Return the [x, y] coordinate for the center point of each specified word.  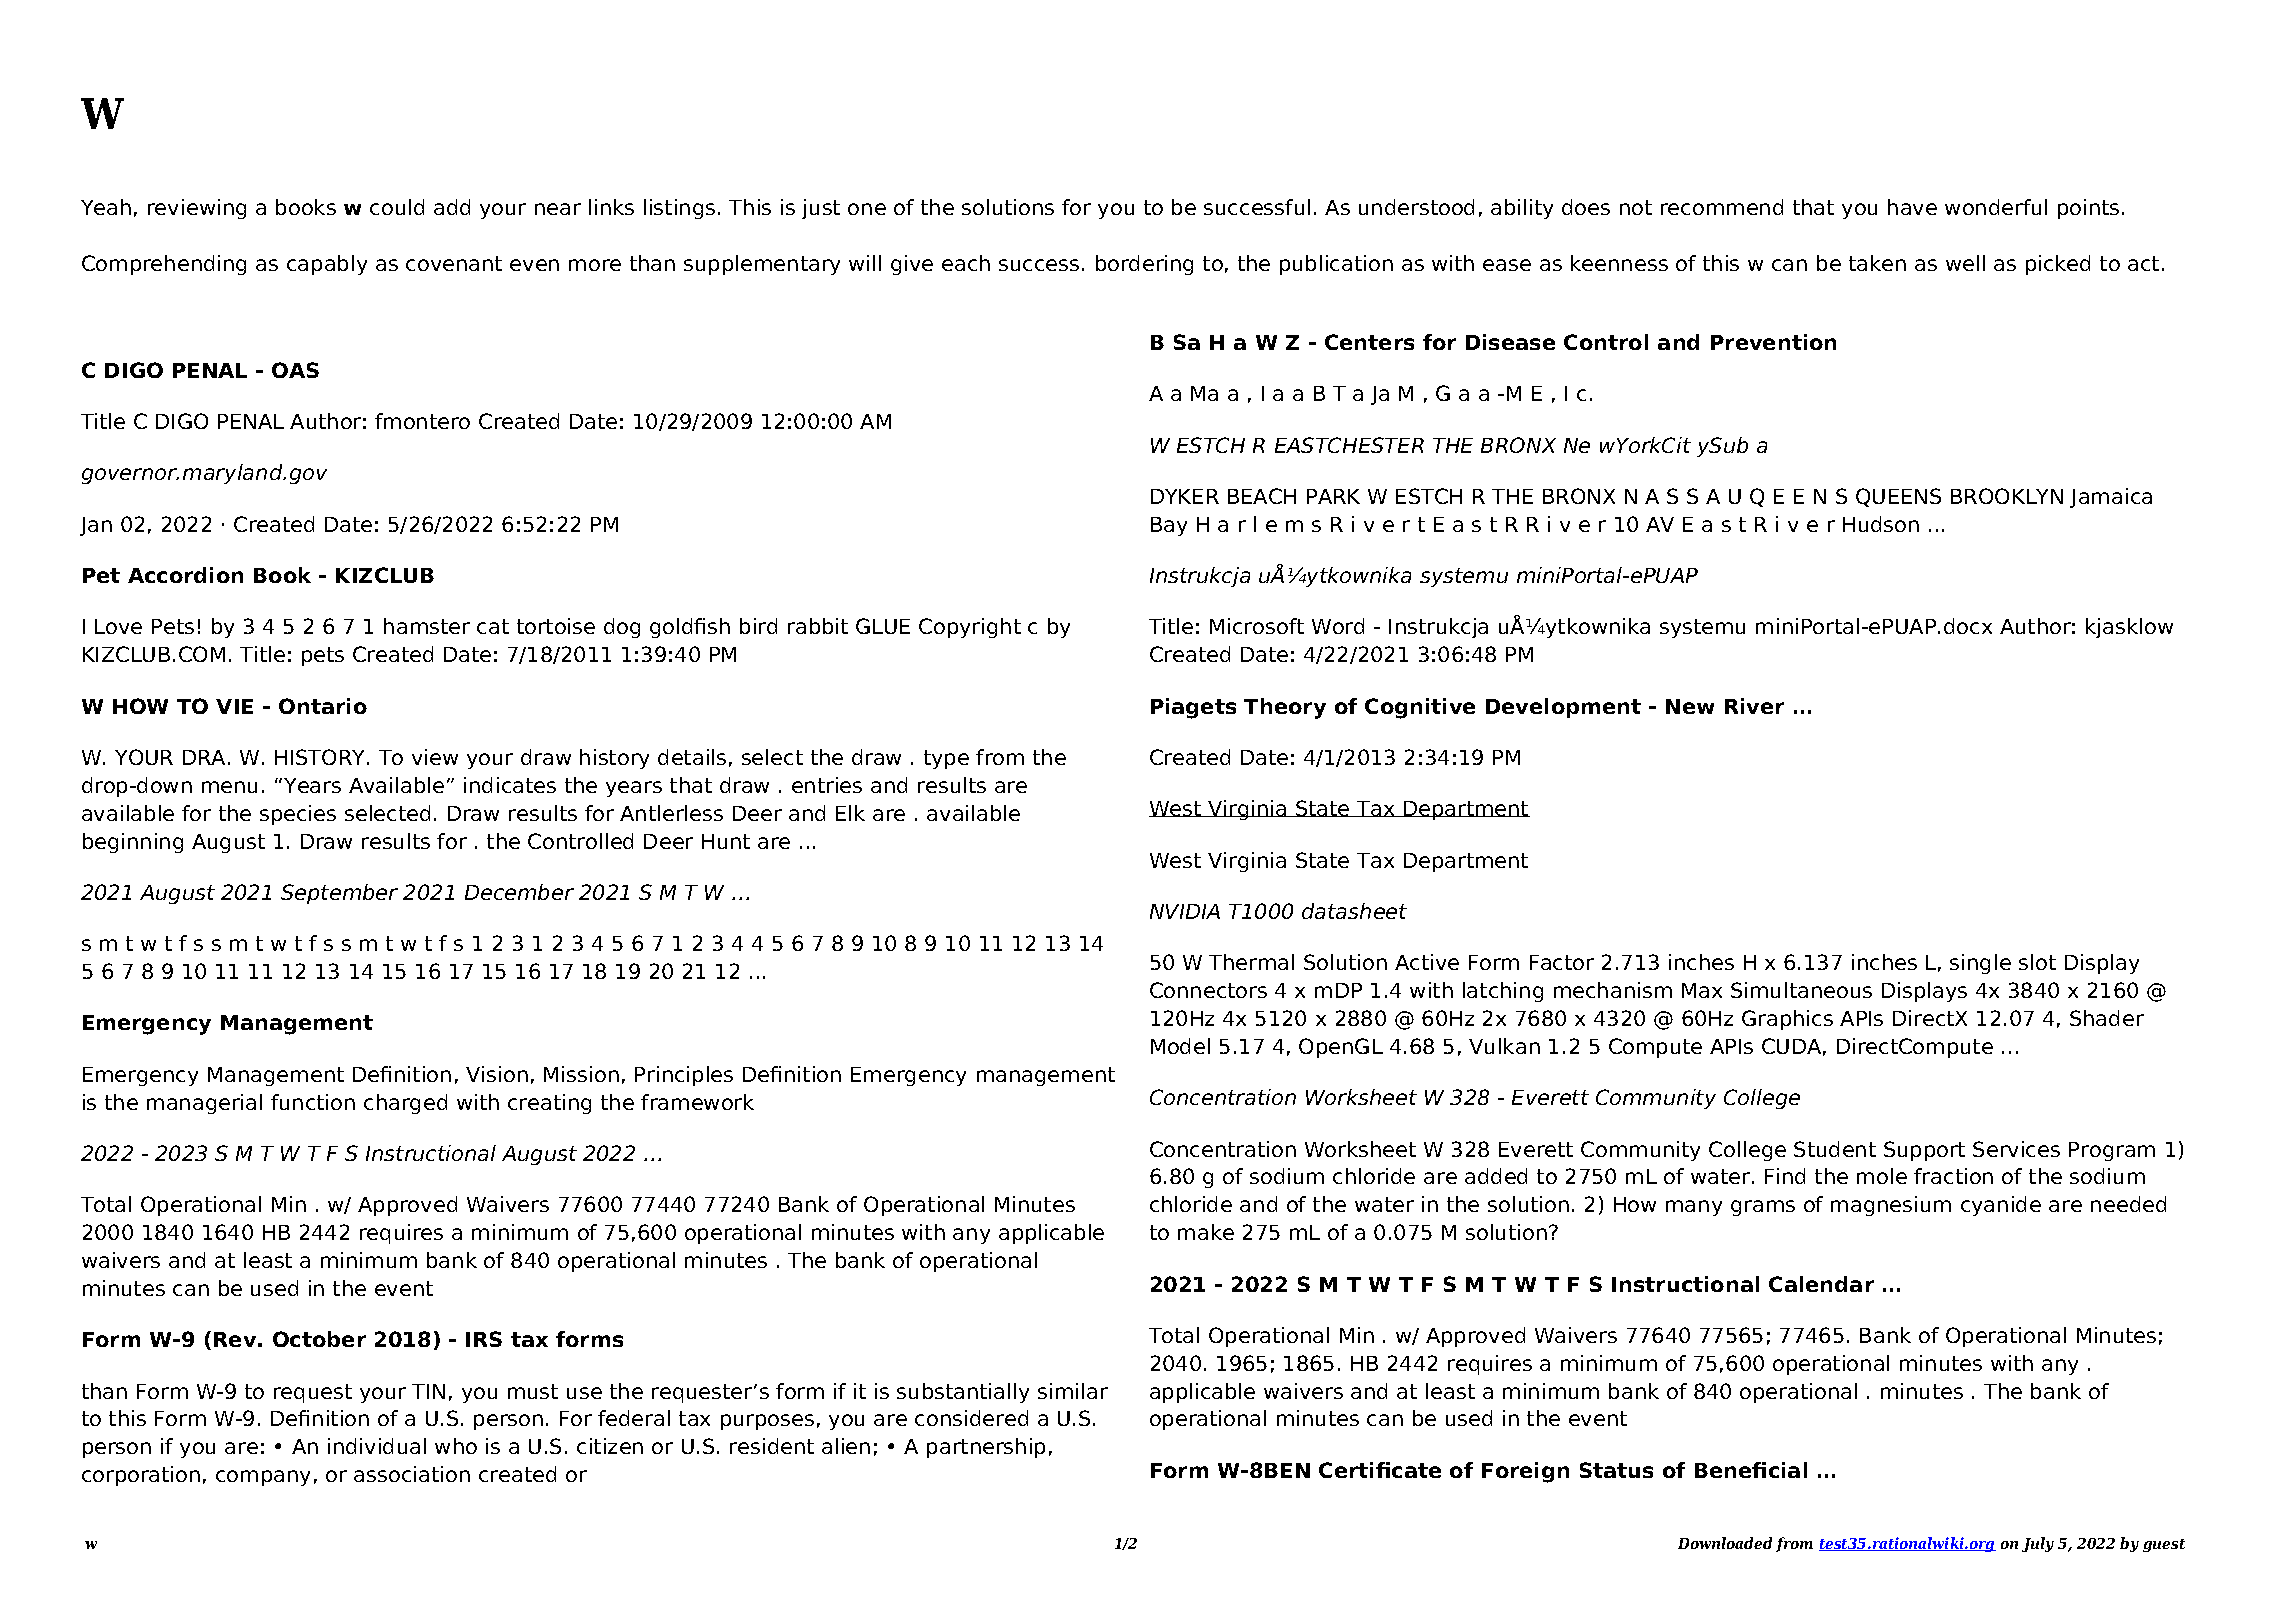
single [1980, 964]
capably [327, 265]
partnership [986, 1448]
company [263, 1478]
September [339, 894]
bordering [1144, 265]
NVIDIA [1185, 911]
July [2038, 1544]
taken [1877, 263]
